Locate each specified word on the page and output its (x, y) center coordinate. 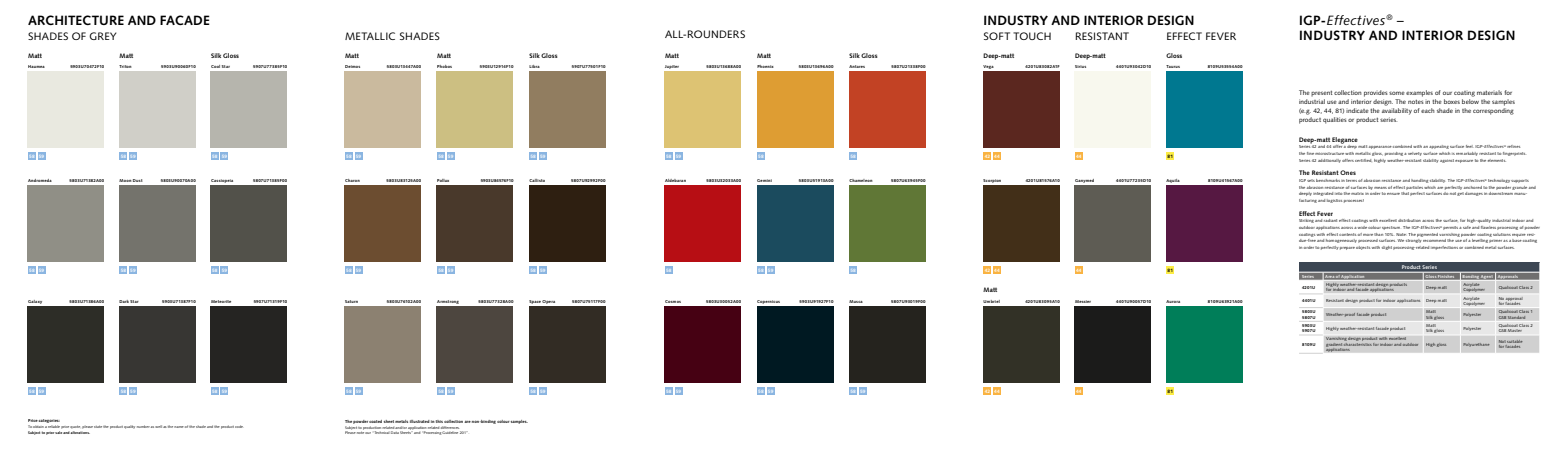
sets (1311, 180)
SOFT (997, 36)
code (239, 426)
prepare (1347, 248)
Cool (215, 66)
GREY (103, 36)
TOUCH (1032, 36)
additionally (1329, 161)
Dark (124, 301)
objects (1363, 248)
